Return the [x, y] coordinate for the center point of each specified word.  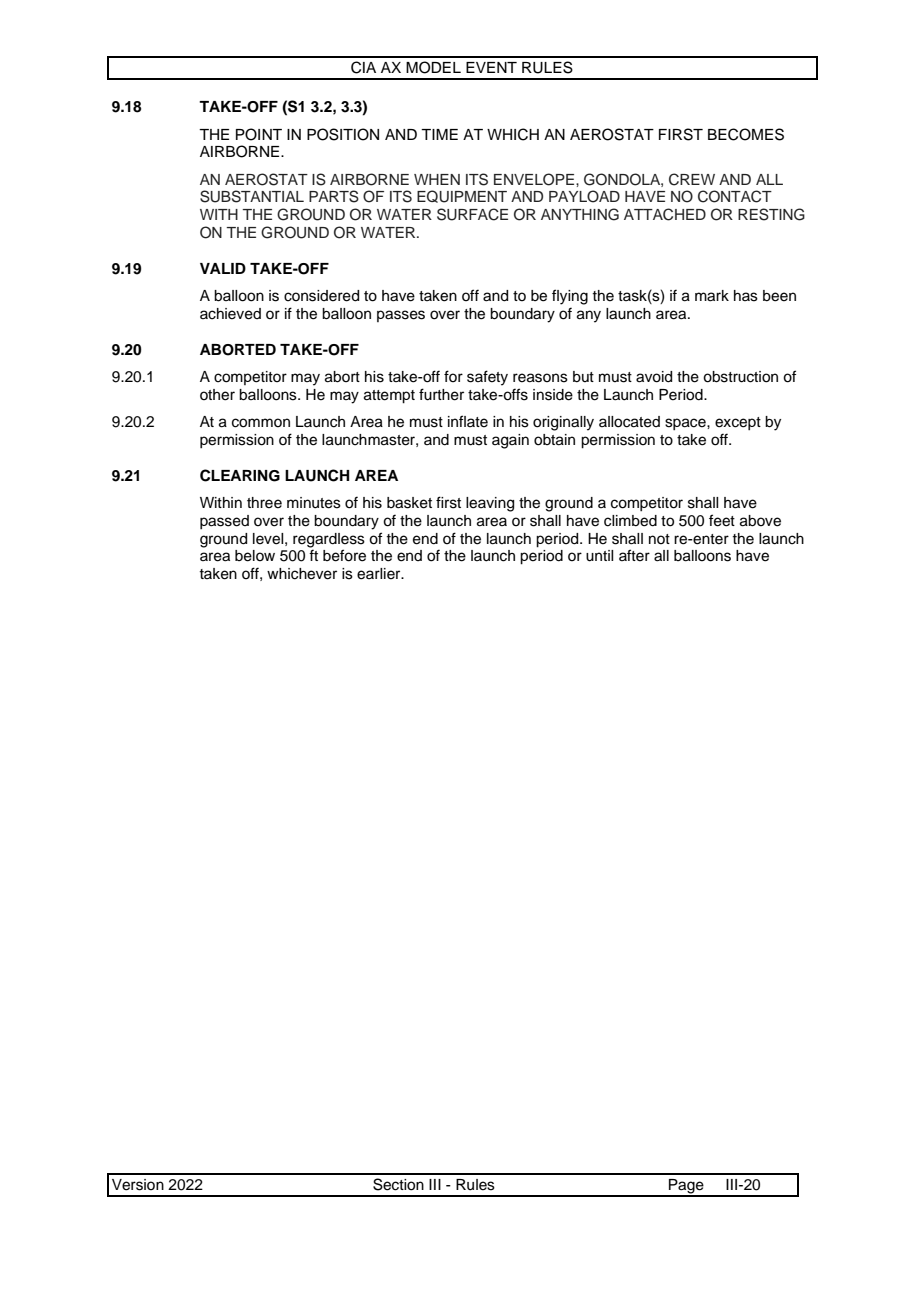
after [634, 555]
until [599, 556]
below [255, 556]
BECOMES [746, 134]
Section [398, 1184]
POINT [259, 134]
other [217, 395]
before [344, 555]
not [659, 539]
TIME [439, 134]
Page [686, 1187]
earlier [380, 574]
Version [138, 1185]
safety [487, 378]
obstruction [740, 377]
